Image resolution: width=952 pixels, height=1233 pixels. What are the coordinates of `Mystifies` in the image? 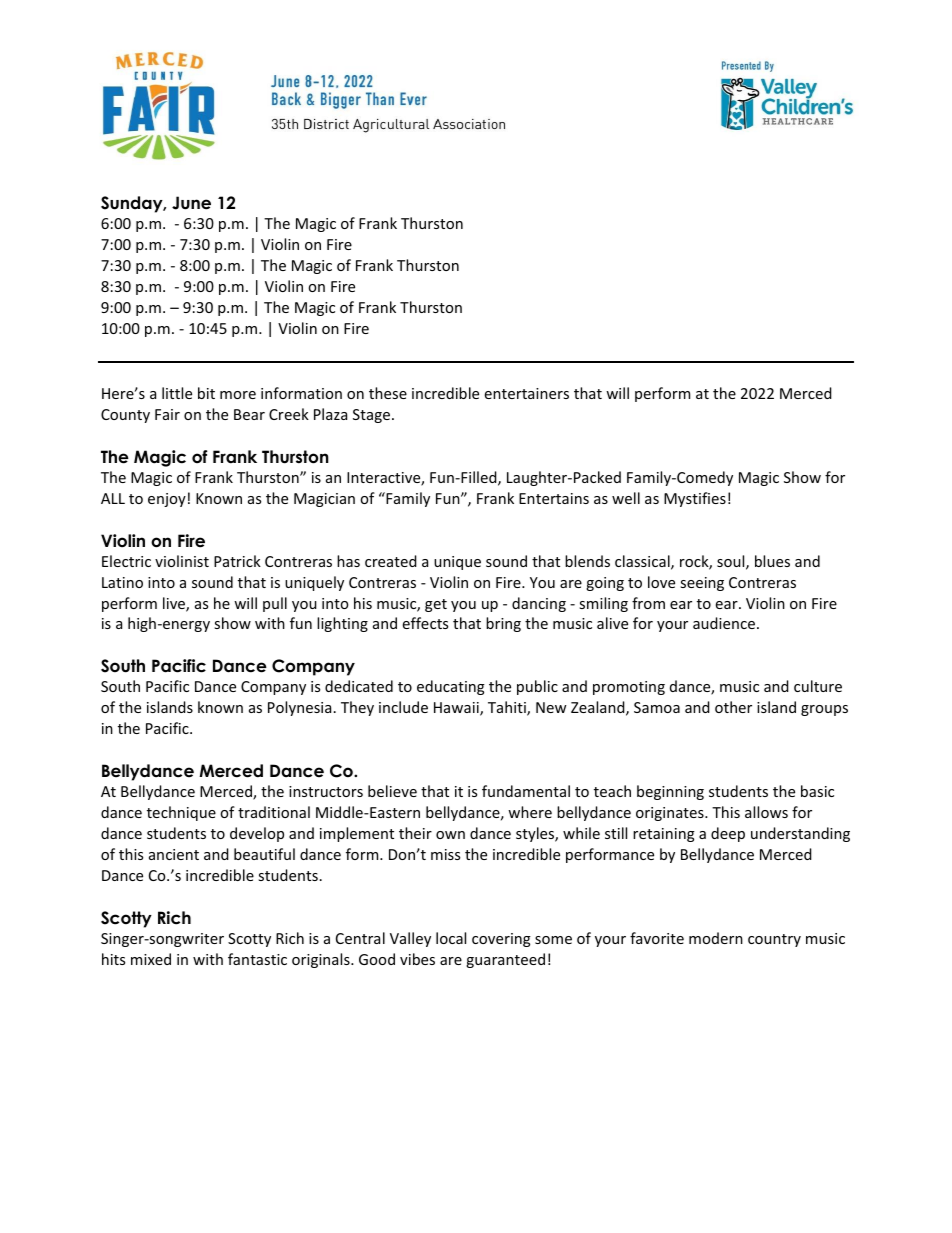 It's located at (695, 499).
